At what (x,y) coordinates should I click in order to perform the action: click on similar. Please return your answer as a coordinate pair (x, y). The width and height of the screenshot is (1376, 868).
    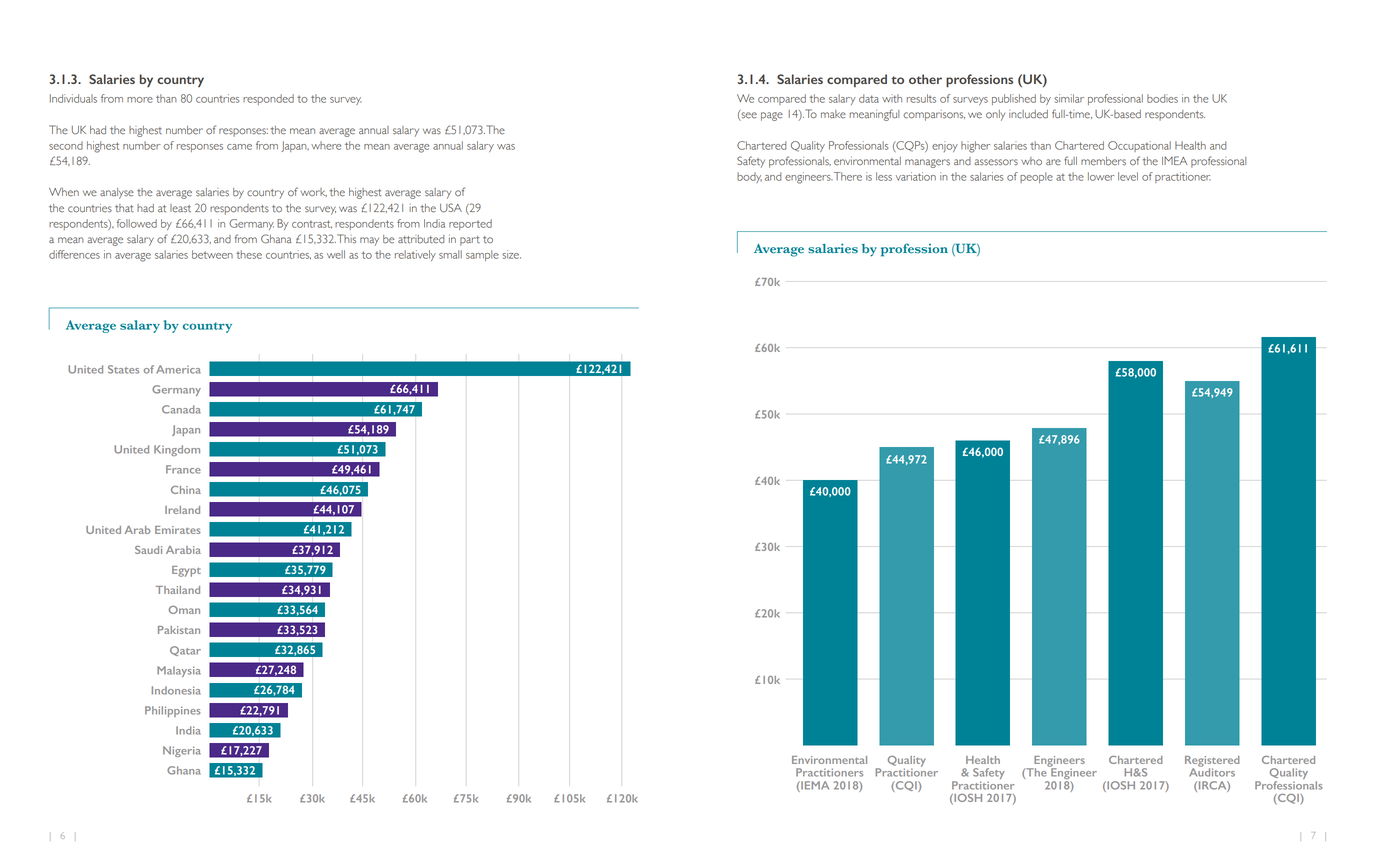
    Looking at the image, I should click on (1069, 98).
